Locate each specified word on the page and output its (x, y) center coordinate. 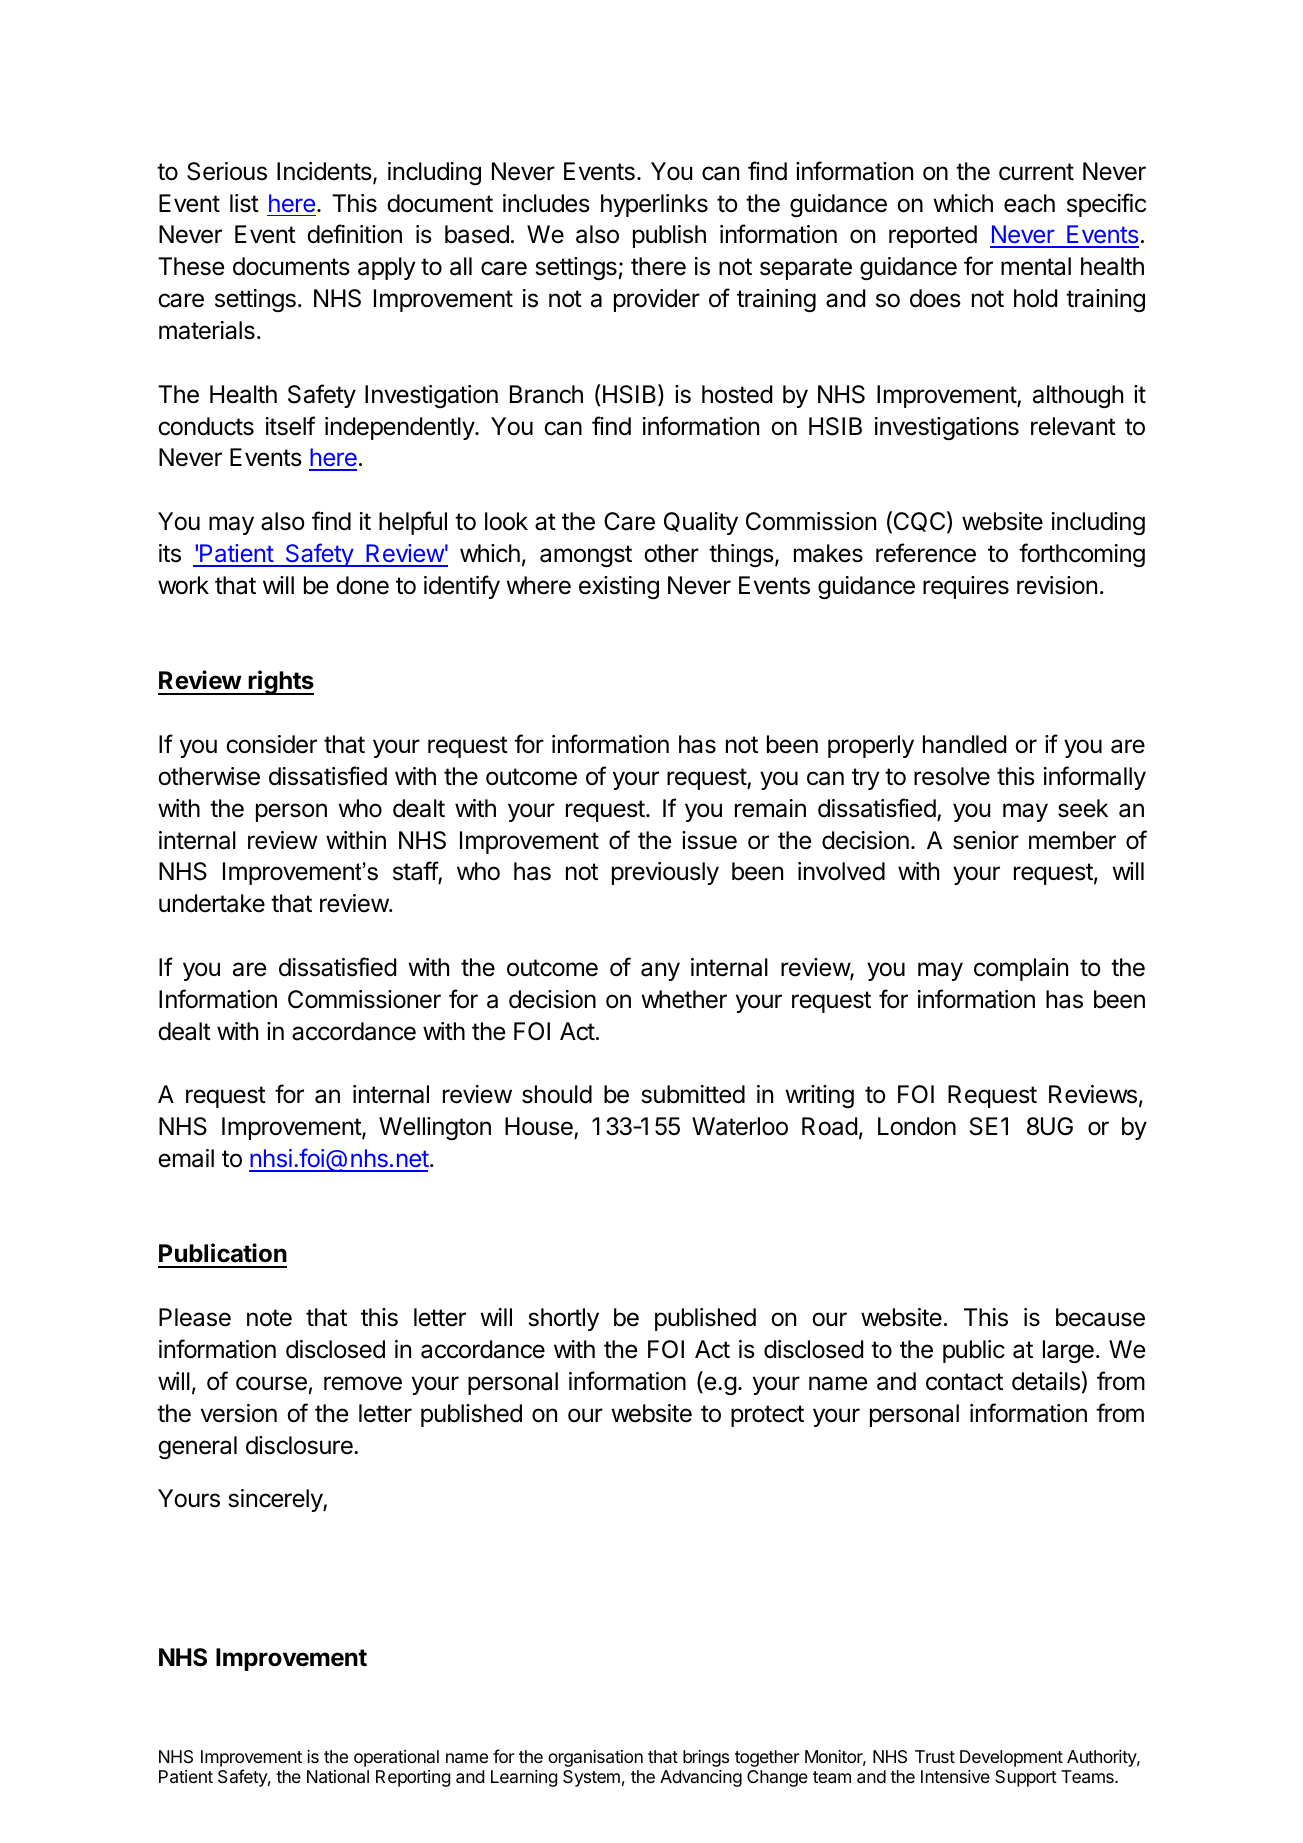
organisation (595, 1758)
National (338, 1777)
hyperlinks (654, 205)
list (244, 203)
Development (1011, 1758)
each (1029, 203)
